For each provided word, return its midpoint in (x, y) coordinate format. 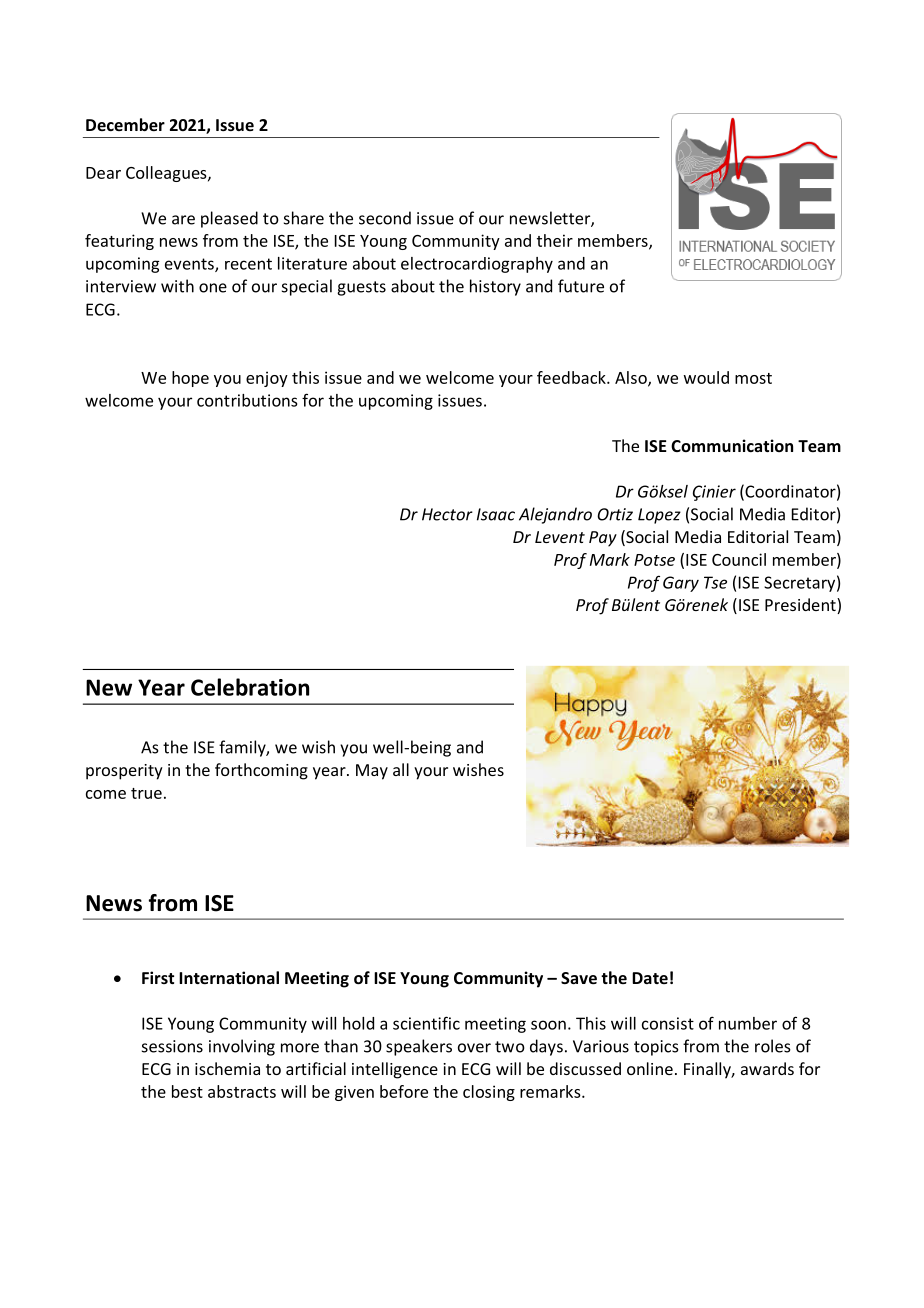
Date (650, 978)
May (372, 772)
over (474, 1048)
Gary (681, 584)
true (146, 793)
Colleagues (167, 174)
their (555, 240)
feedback (572, 377)
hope (190, 379)
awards (767, 1068)
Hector (447, 514)
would (706, 377)
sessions (172, 1046)
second (385, 218)
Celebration (250, 687)
